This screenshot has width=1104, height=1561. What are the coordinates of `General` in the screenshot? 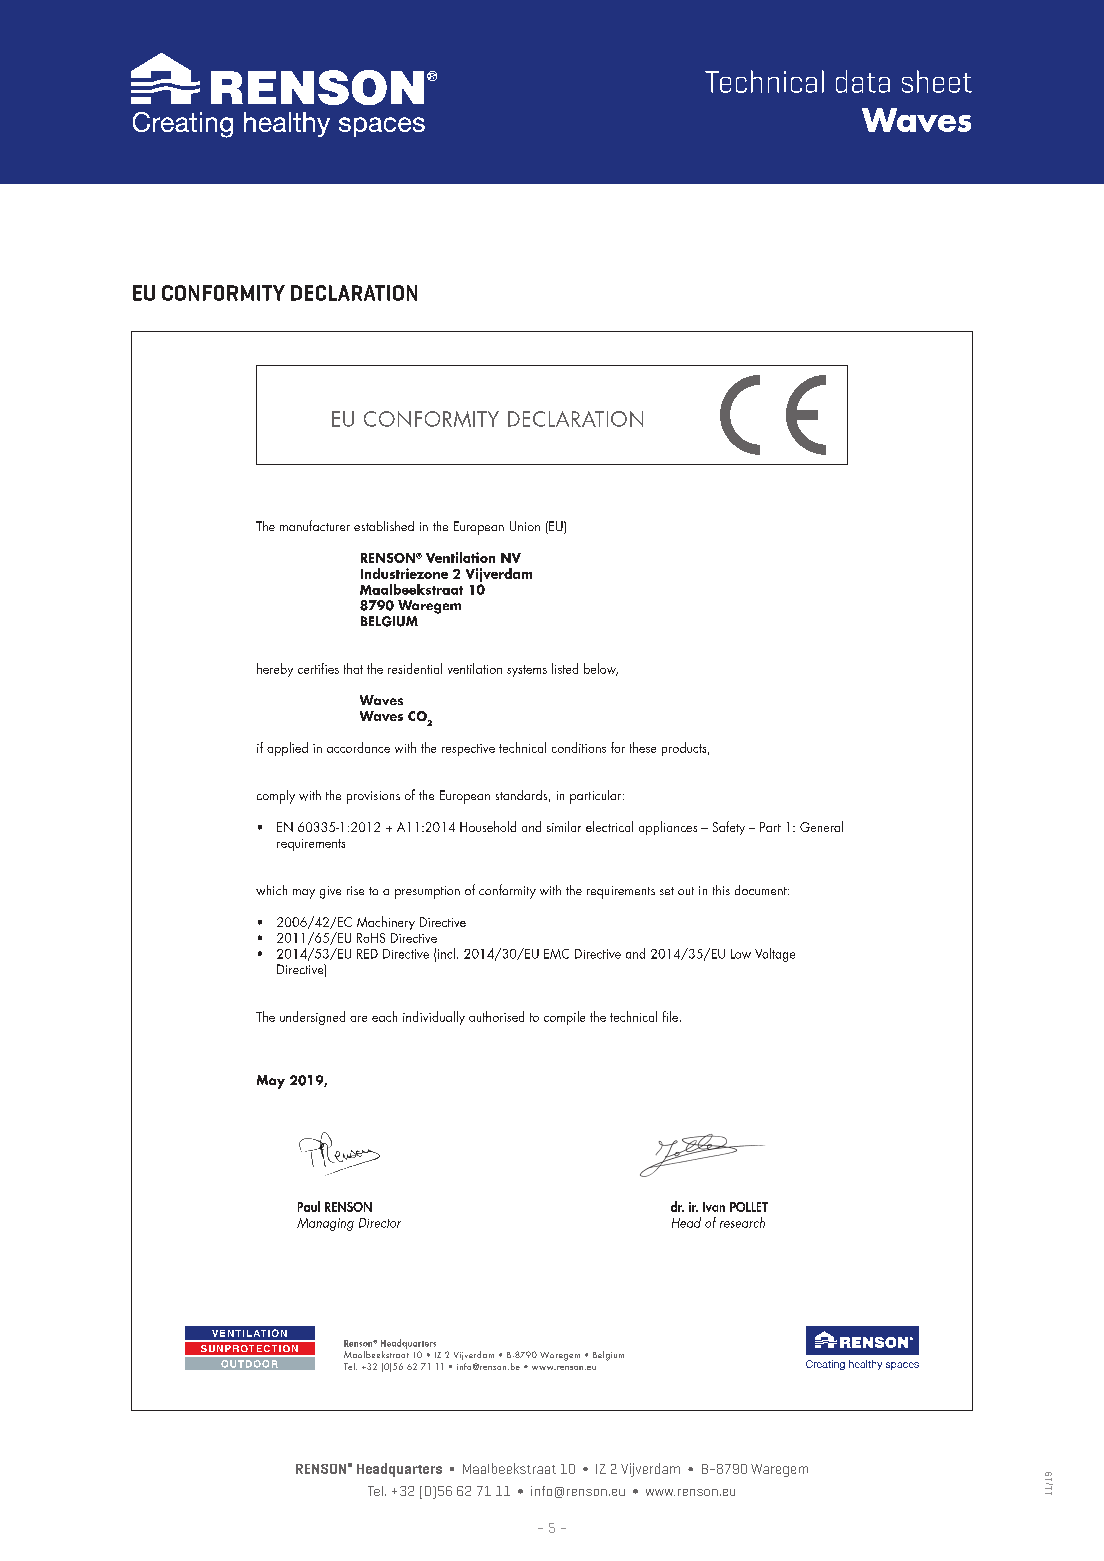 It's located at (821, 826).
